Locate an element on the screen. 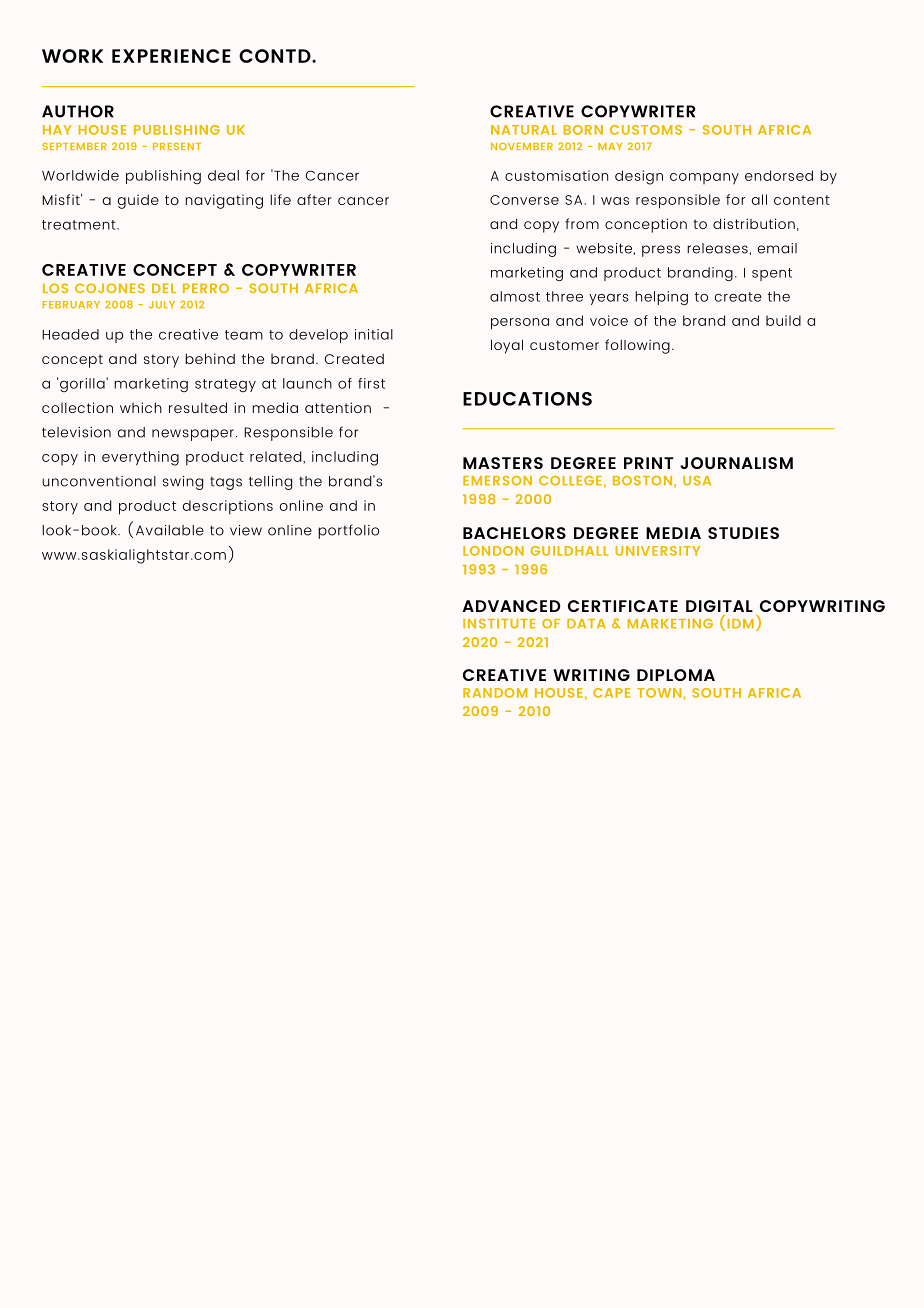  EXPERIENCE is located at coordinates (171, 56).
